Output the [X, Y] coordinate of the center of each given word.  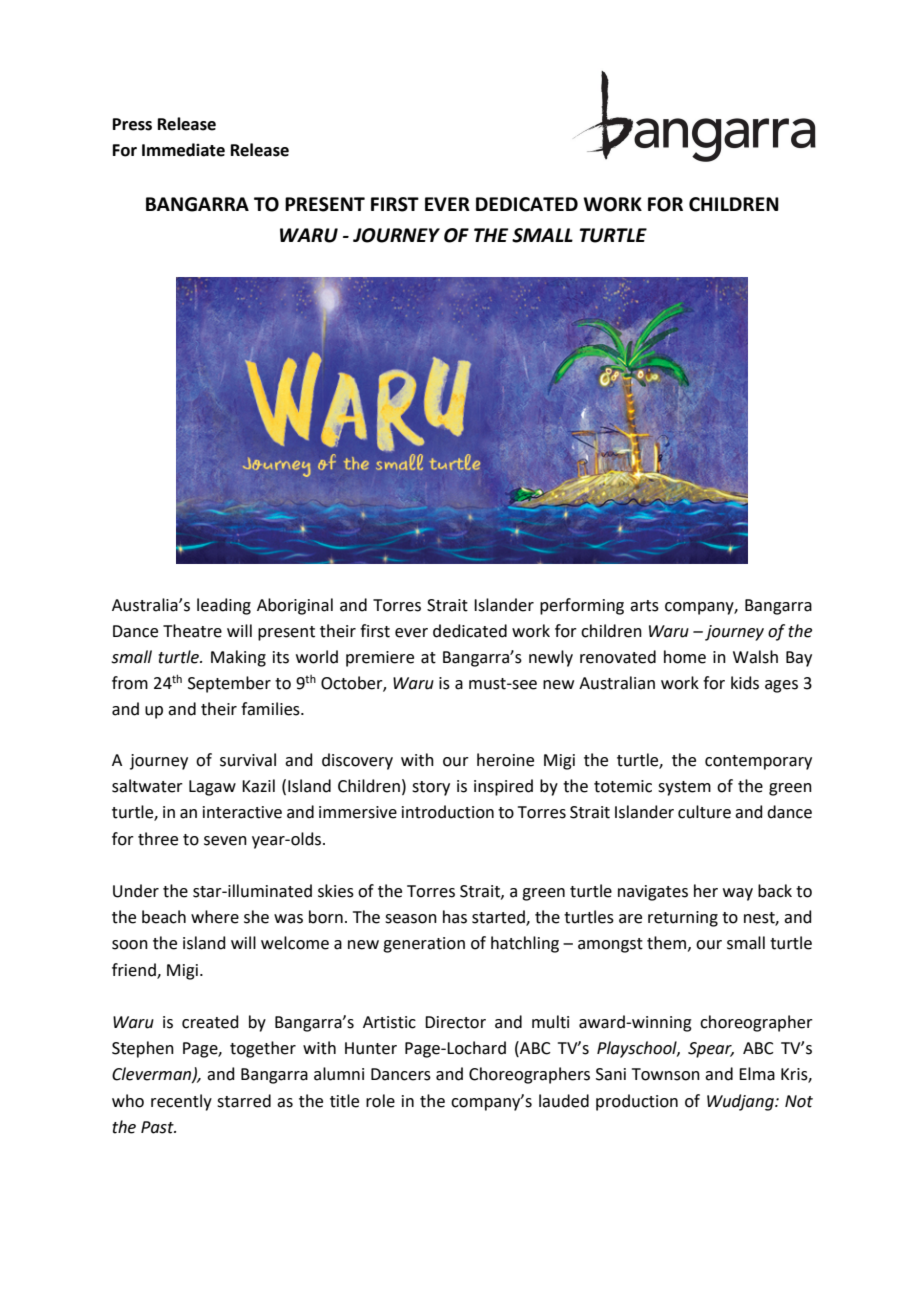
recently [181, 1102]
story [431, 788]
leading [224, 606]
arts [644, 606]
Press [132, 124]
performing [582, 606]
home [685, 657]
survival [248, 760]
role [380, 1101]
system [684, 788]
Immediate [183, 150]
